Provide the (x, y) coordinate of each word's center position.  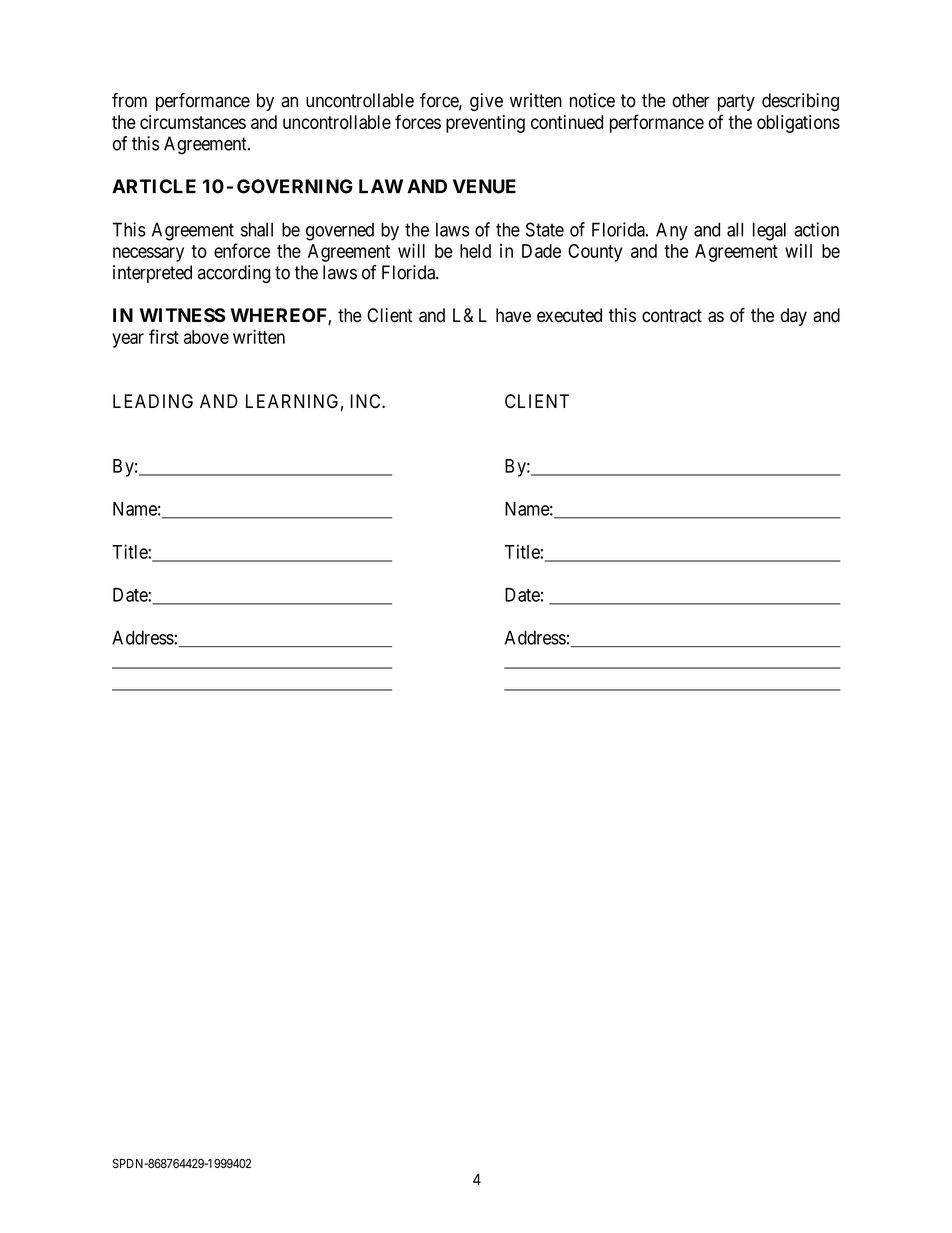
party (736, 102)
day (794, 317)
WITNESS (183, 315)
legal (769, 231)
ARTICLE (154, 186)
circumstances (193, 122)
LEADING (153, 401)
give (486, 102)
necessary (148, 254)
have (513, 315)
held (475, 251)
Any (672, 231)
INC (366, 401)
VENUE (484, 186)
